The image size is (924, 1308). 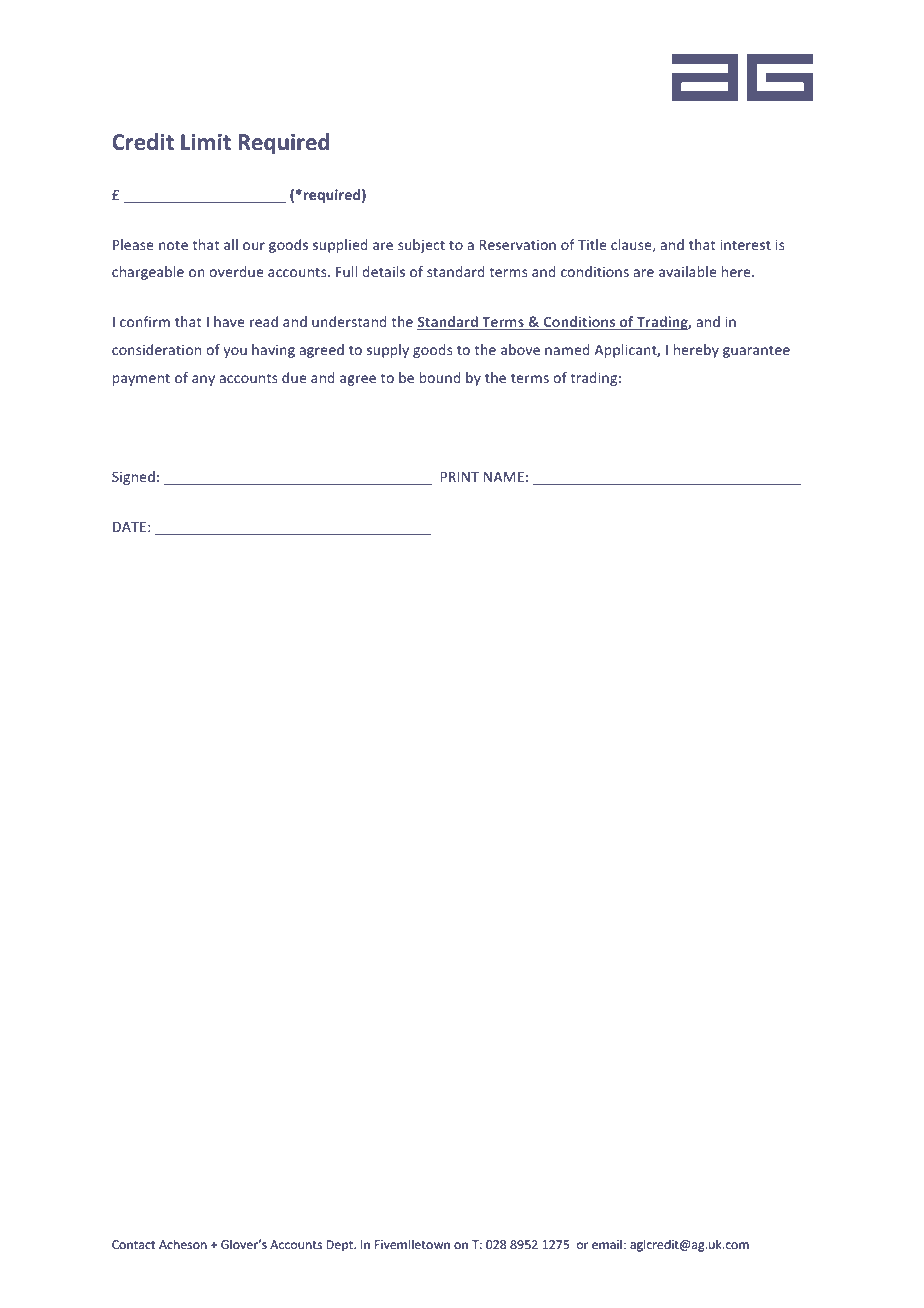 I want to click on Contact, so click(x=134, y=1244).
